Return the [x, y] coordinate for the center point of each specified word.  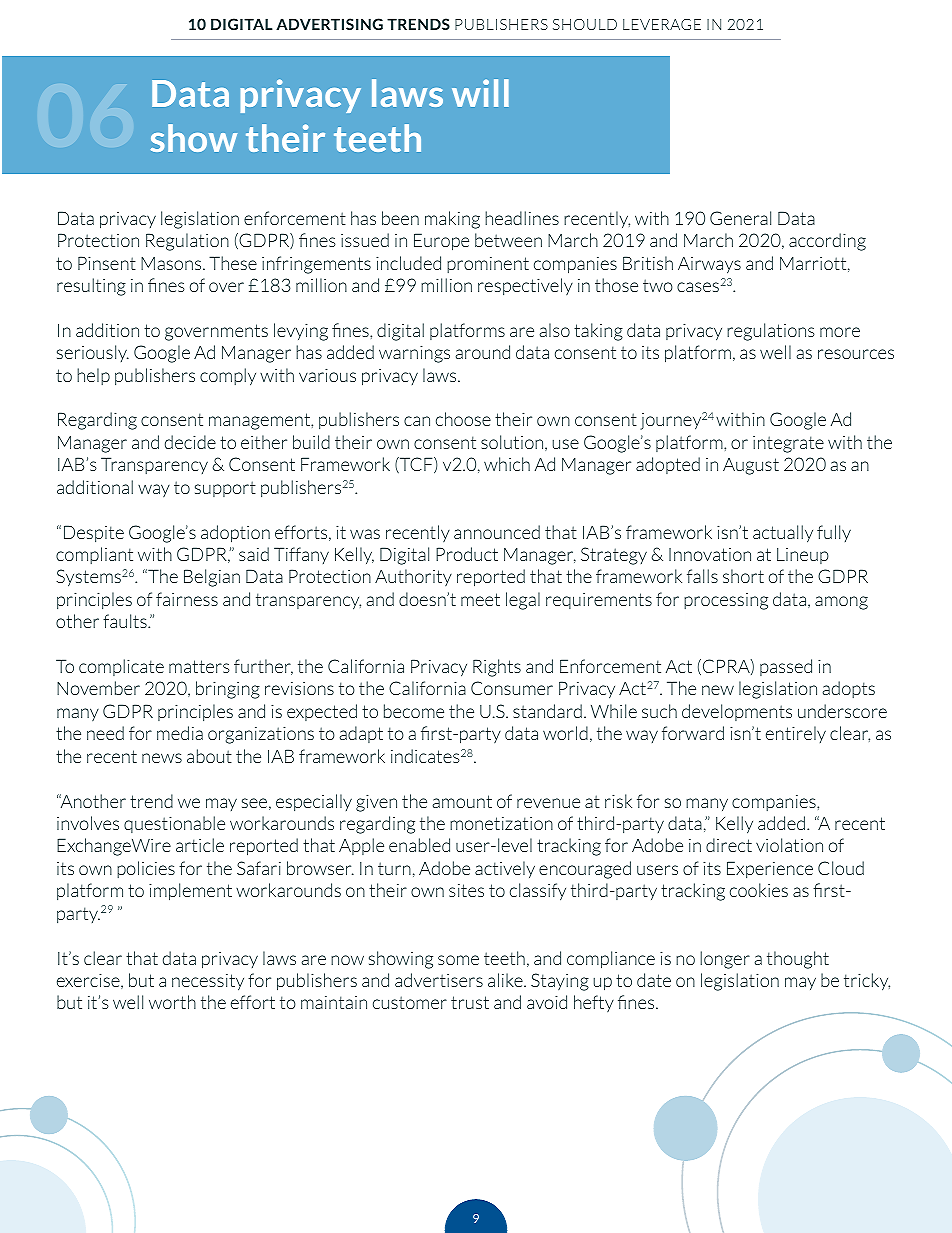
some [458, 960]
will [480, 93]
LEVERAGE [662, 24]
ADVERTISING [329, 24]
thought [798, 960]
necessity [208, 982]
